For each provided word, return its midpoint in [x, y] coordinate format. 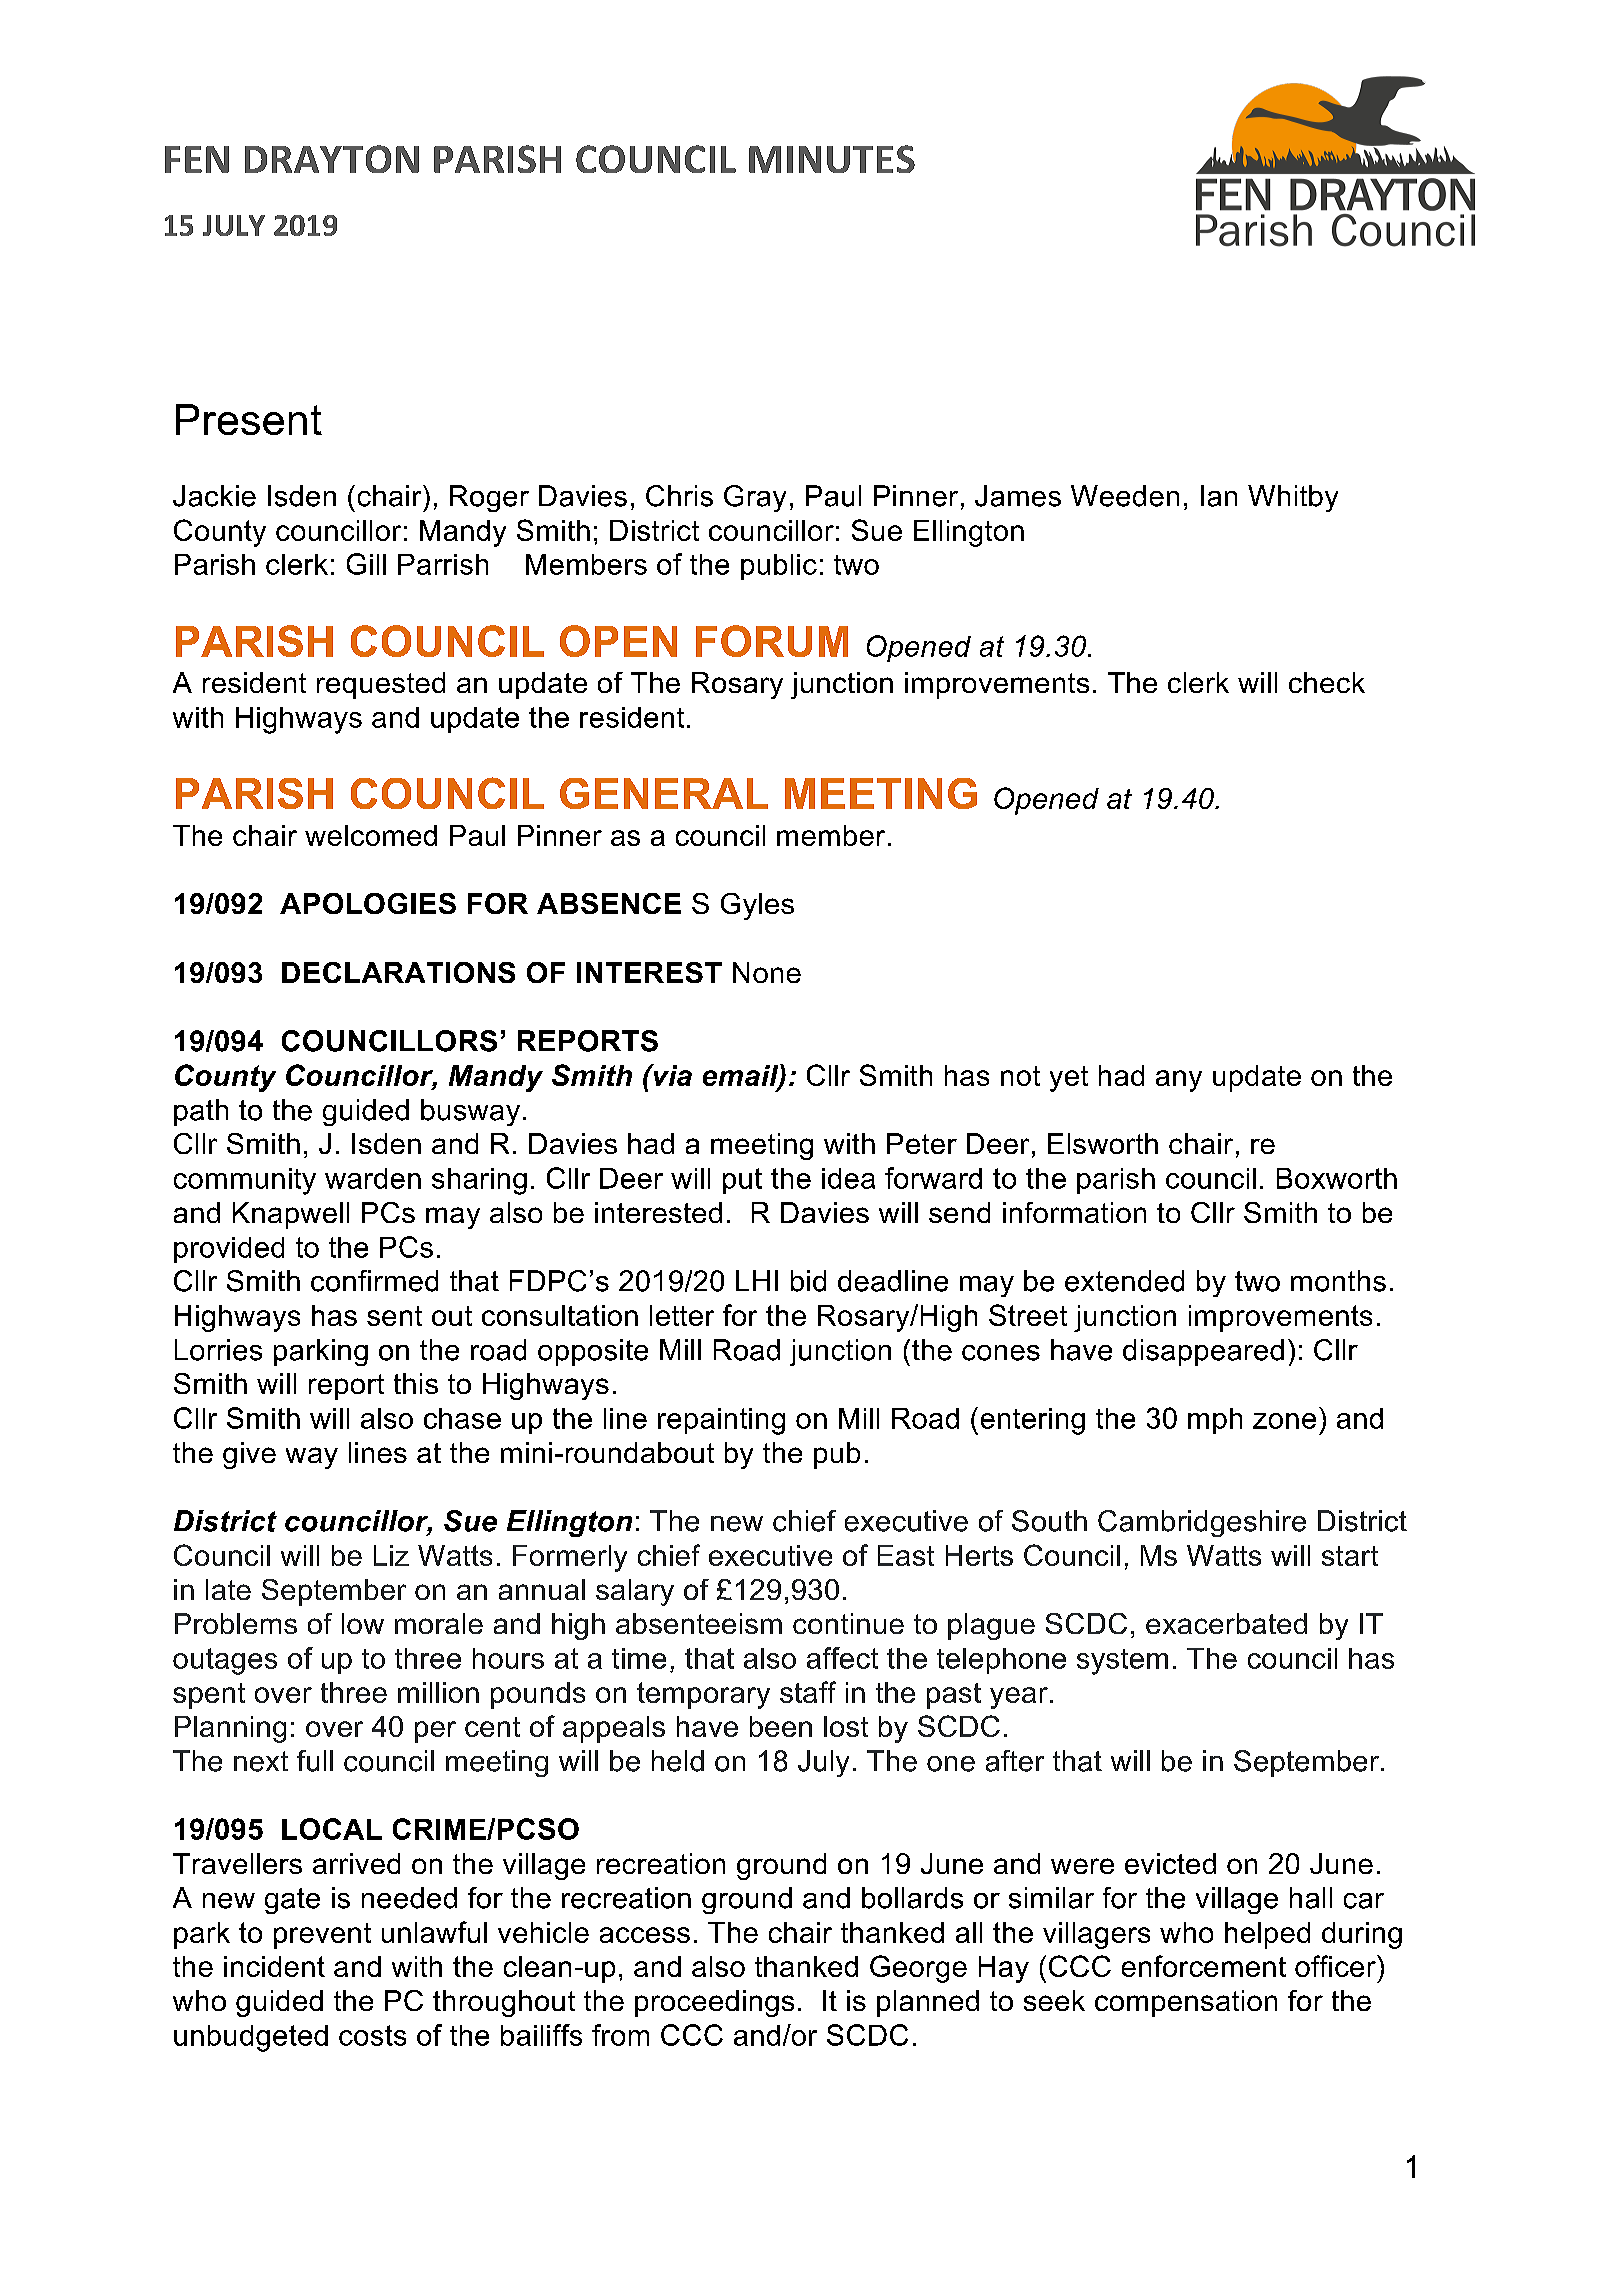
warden [373, 1178]
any [1179, 1081]
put [742, 1181]
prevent [322, 1936]
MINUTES [832, 159]
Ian [1219, 496]
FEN [197, 159]
